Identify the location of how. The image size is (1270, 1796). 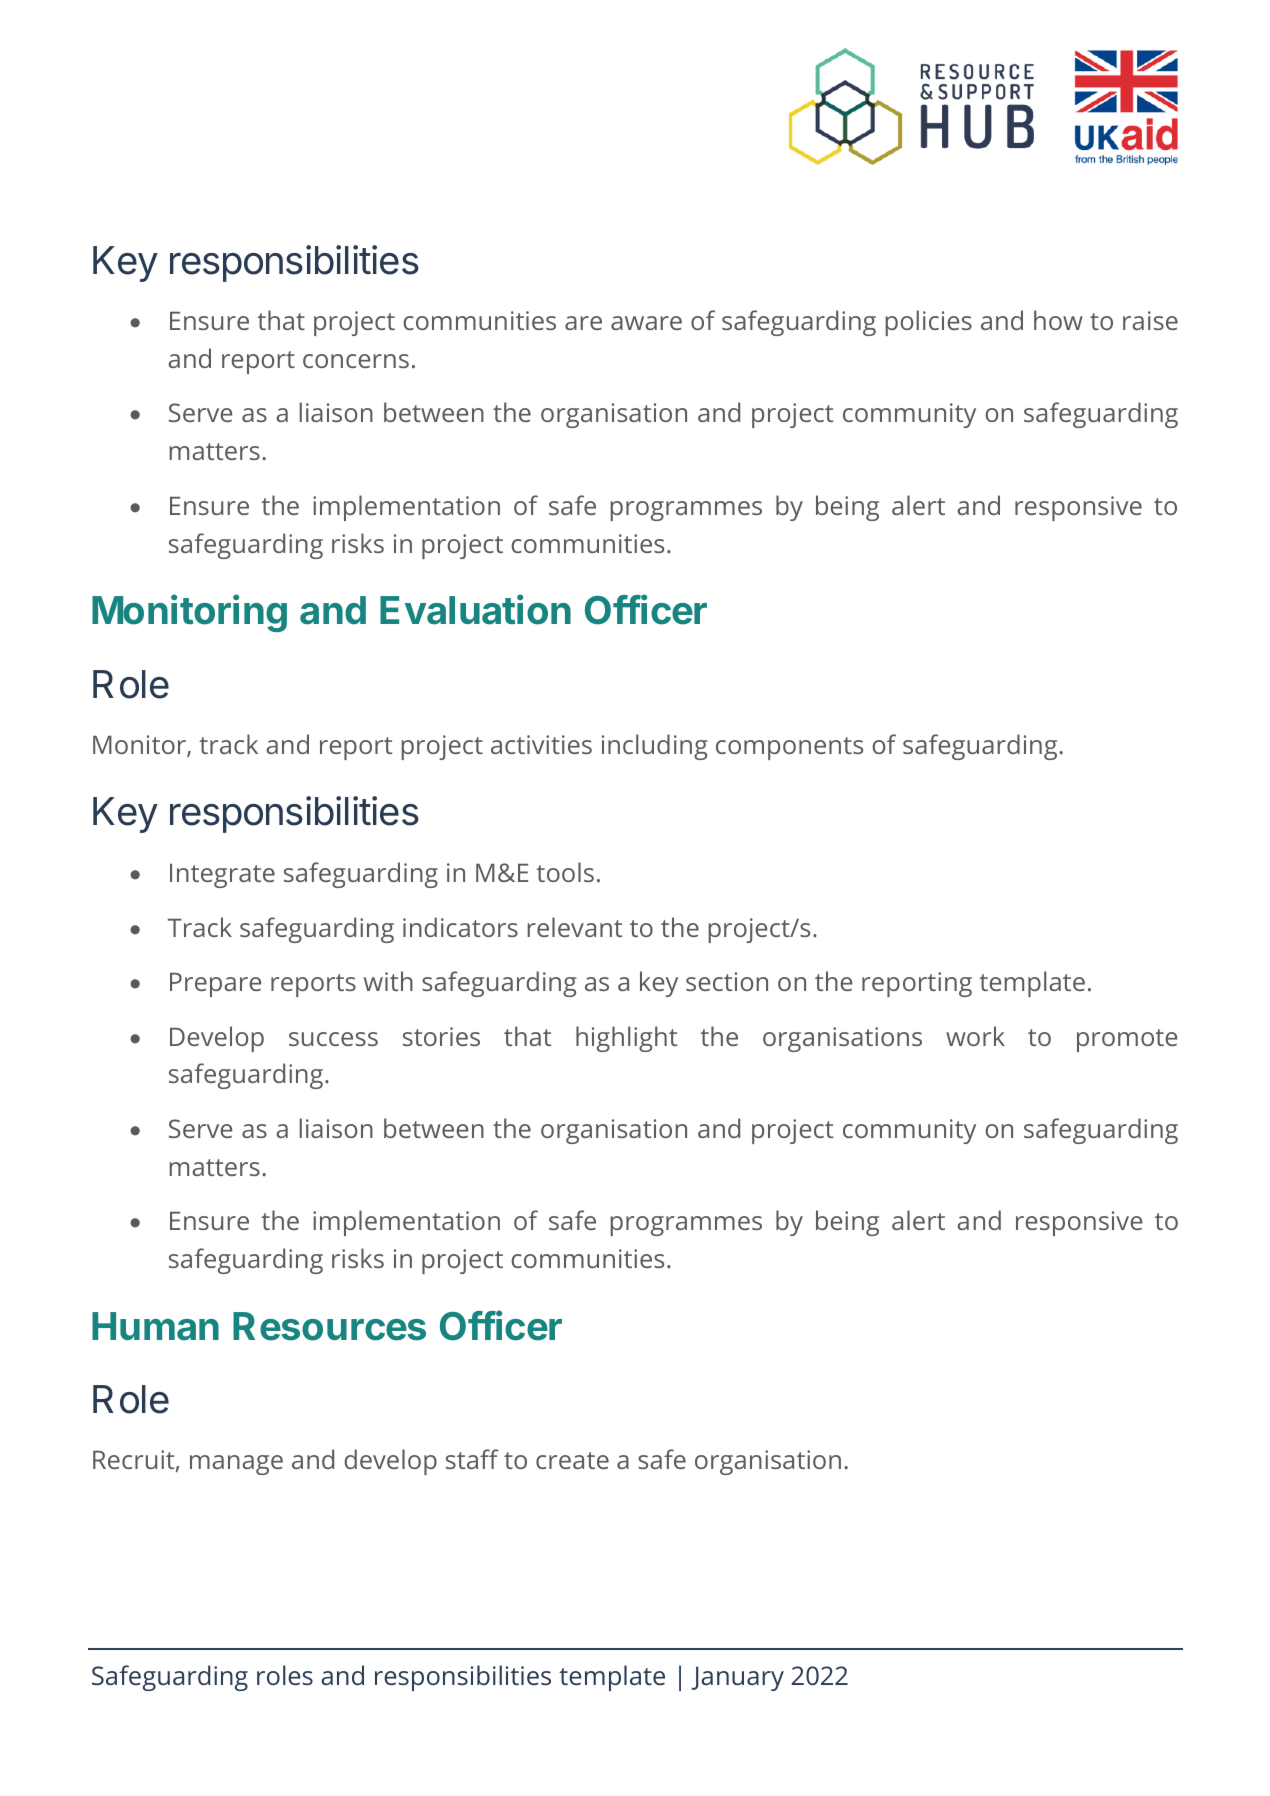
(1058, 320).
